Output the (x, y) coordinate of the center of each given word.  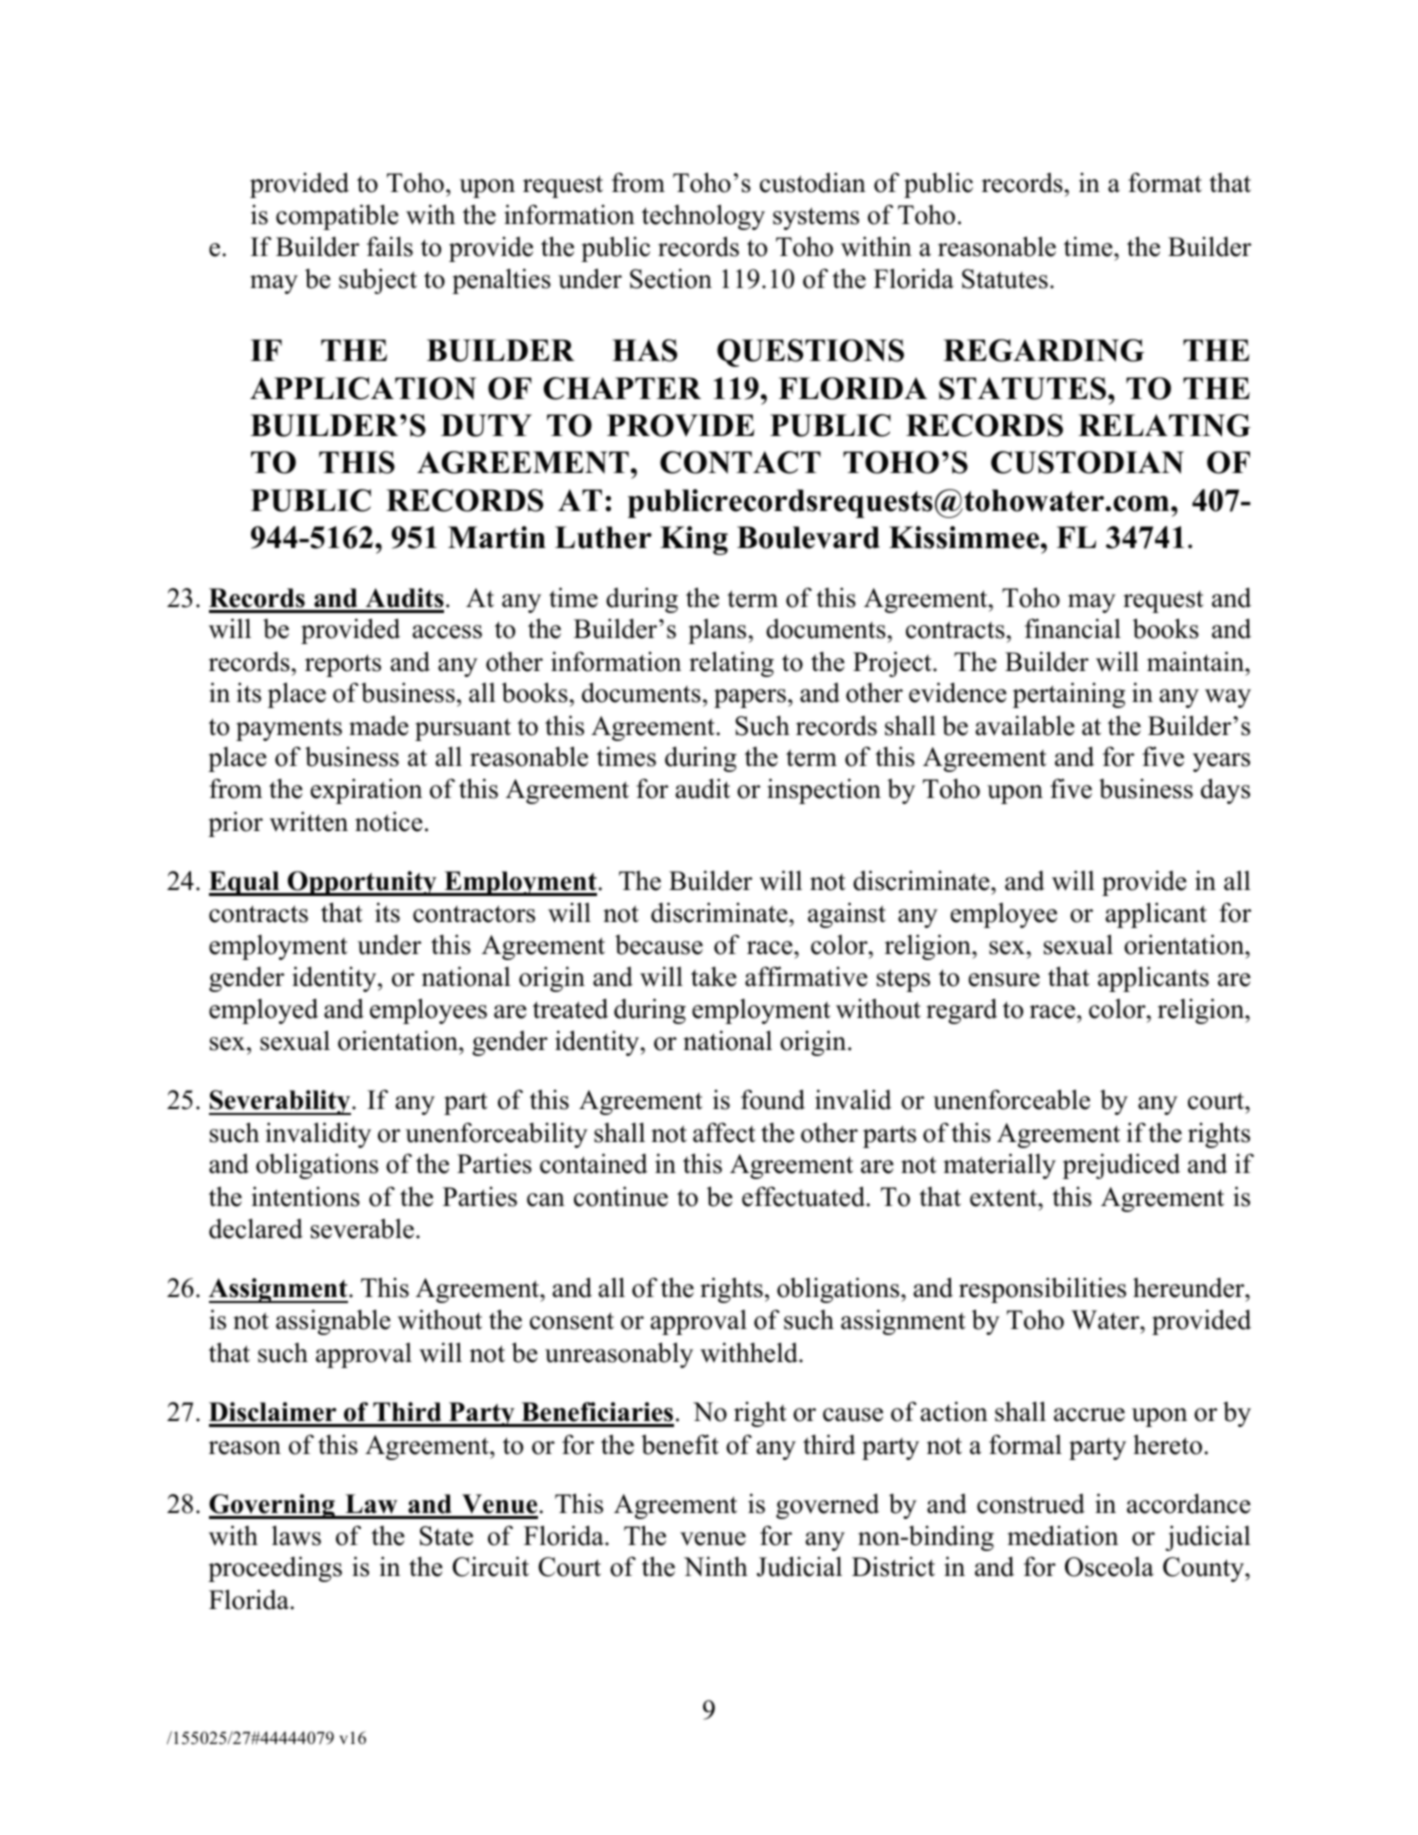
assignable (333, 1322)
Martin (497, 537)
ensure (1004, 980)
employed (263, 1011)
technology (703, 217)
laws (296, 1535)
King (694, 540)
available (1025, 725)
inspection (824, 791)
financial (1073, 628)
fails (390, 246)
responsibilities (1042, 1290)
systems (816, 218)
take (714, 976)
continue (621, 1196)
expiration (366, 791)
